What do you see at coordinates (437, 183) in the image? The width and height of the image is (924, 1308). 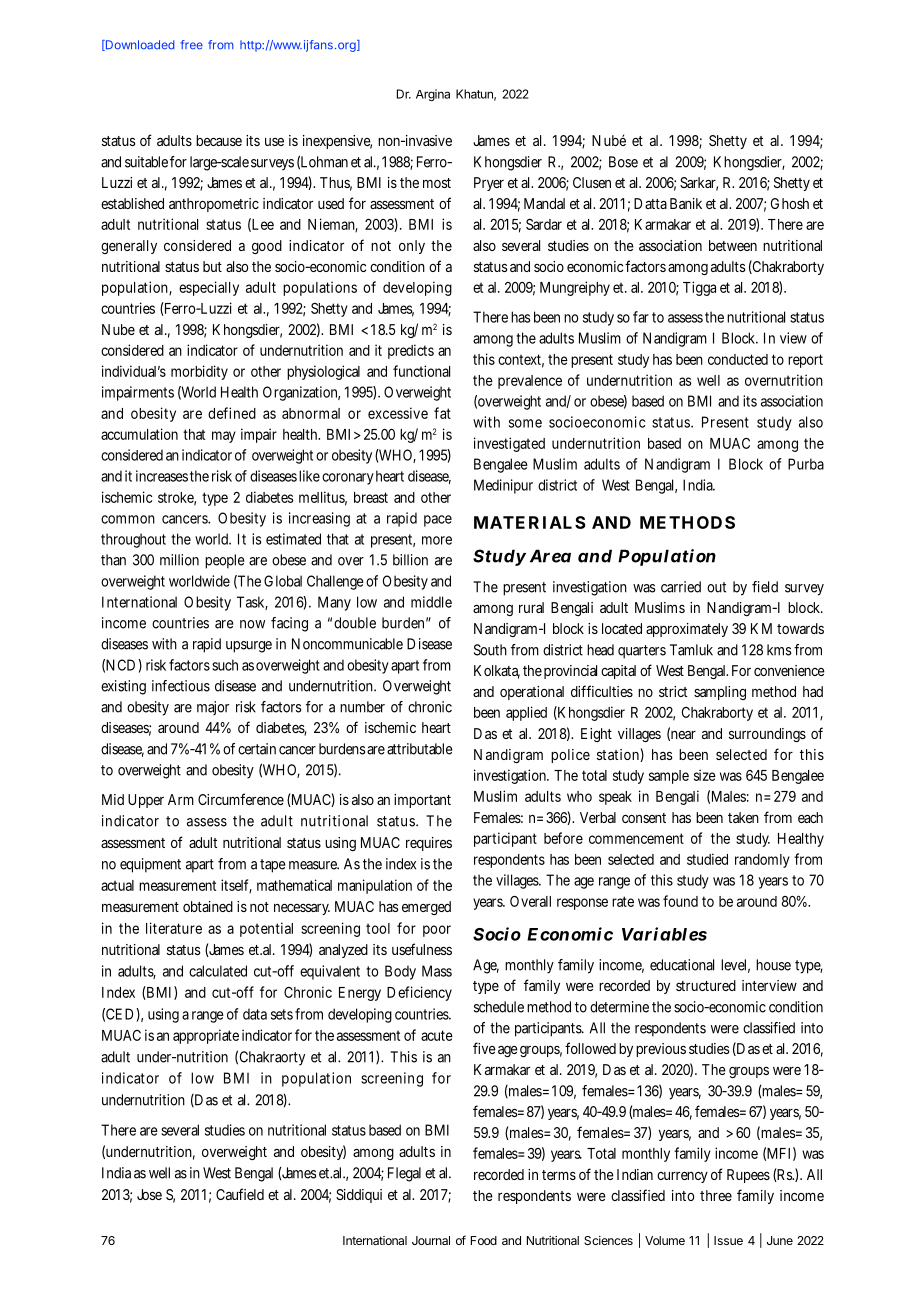 I see `most` at bounding box center [437, 183].
